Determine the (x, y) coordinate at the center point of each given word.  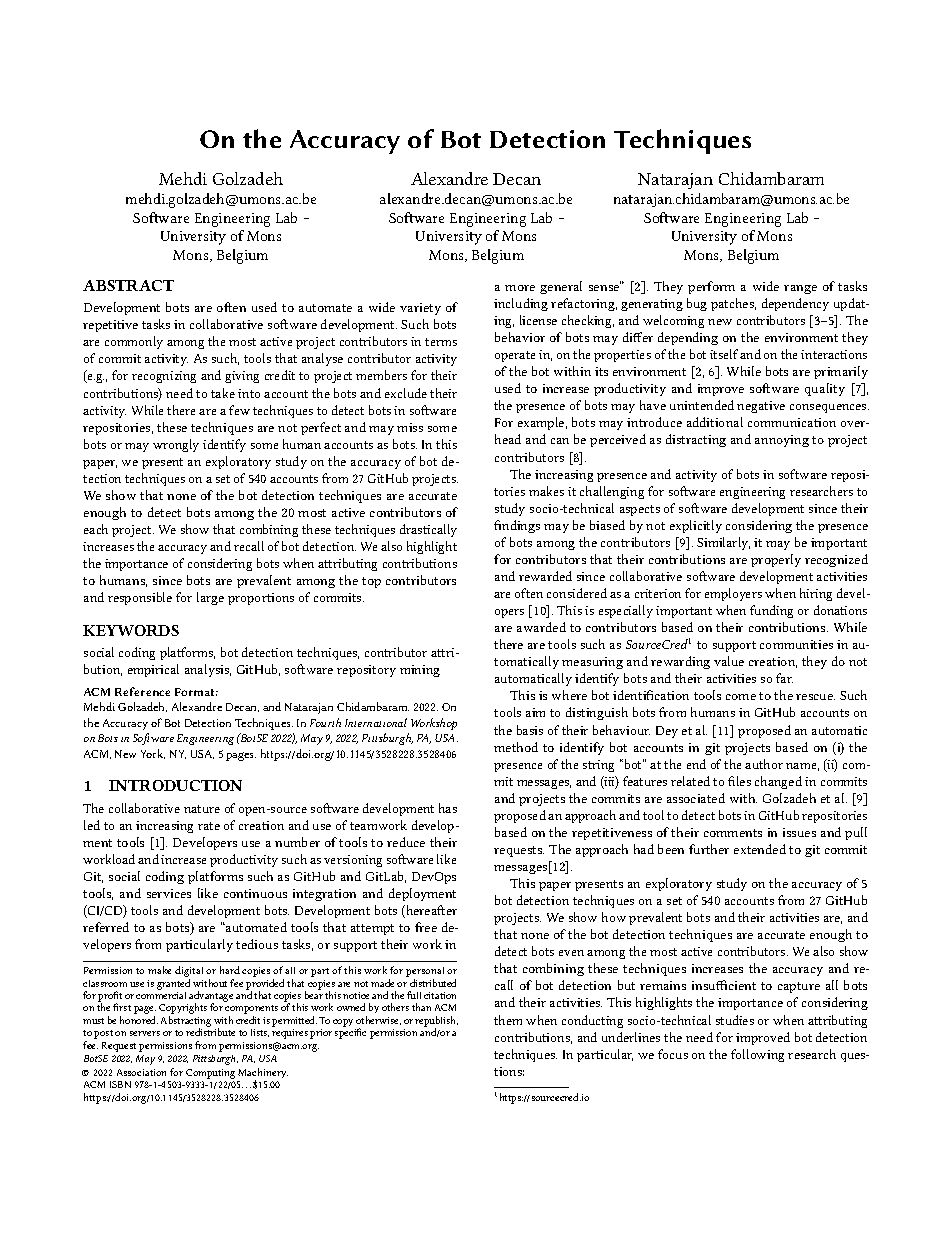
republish (436, 1022)
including (521, 304)
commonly (134, 342)
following (757, 1055)
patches (733, 304)
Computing (210, 1074)
